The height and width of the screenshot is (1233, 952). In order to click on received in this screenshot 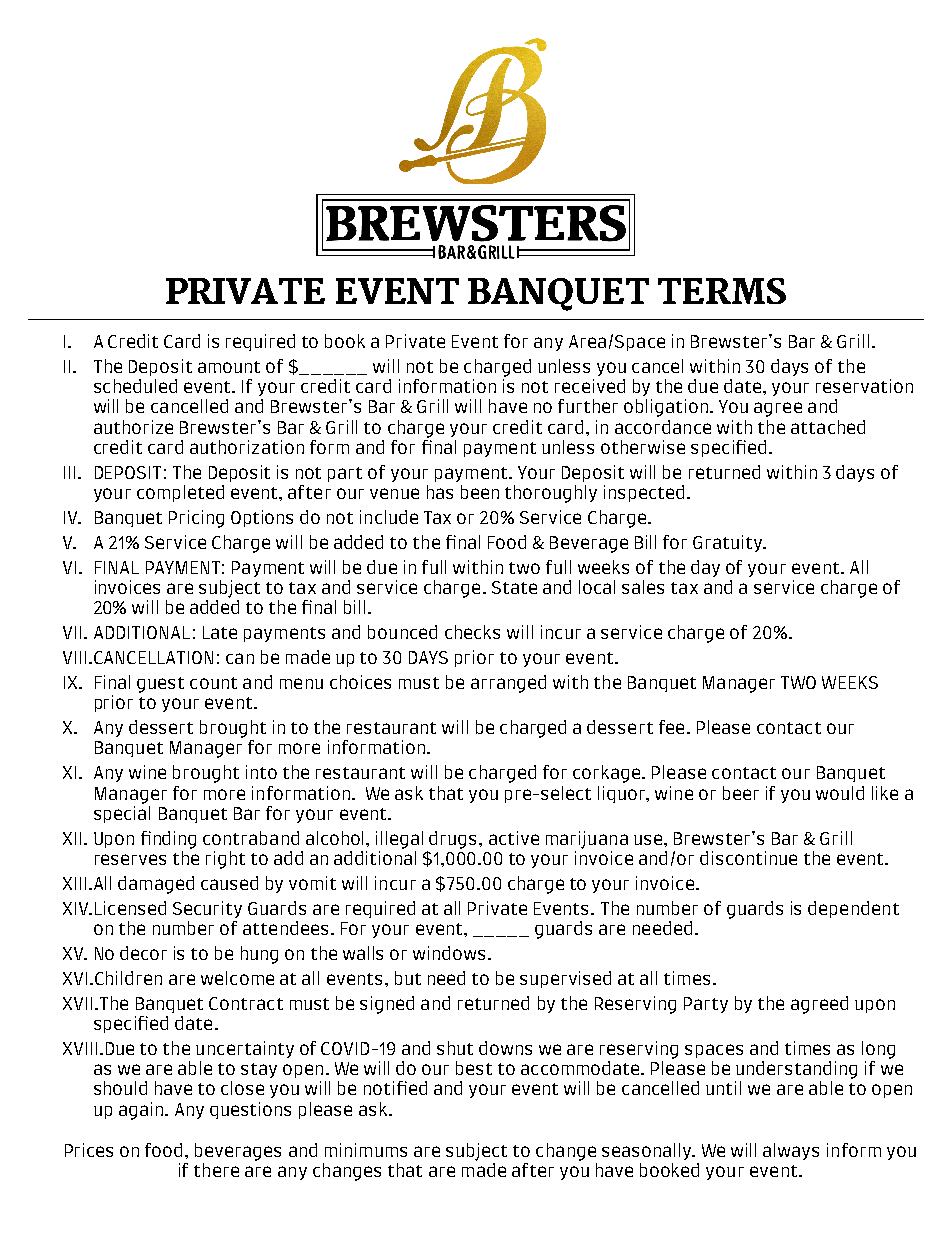, I will do `click(590, 386)`.
